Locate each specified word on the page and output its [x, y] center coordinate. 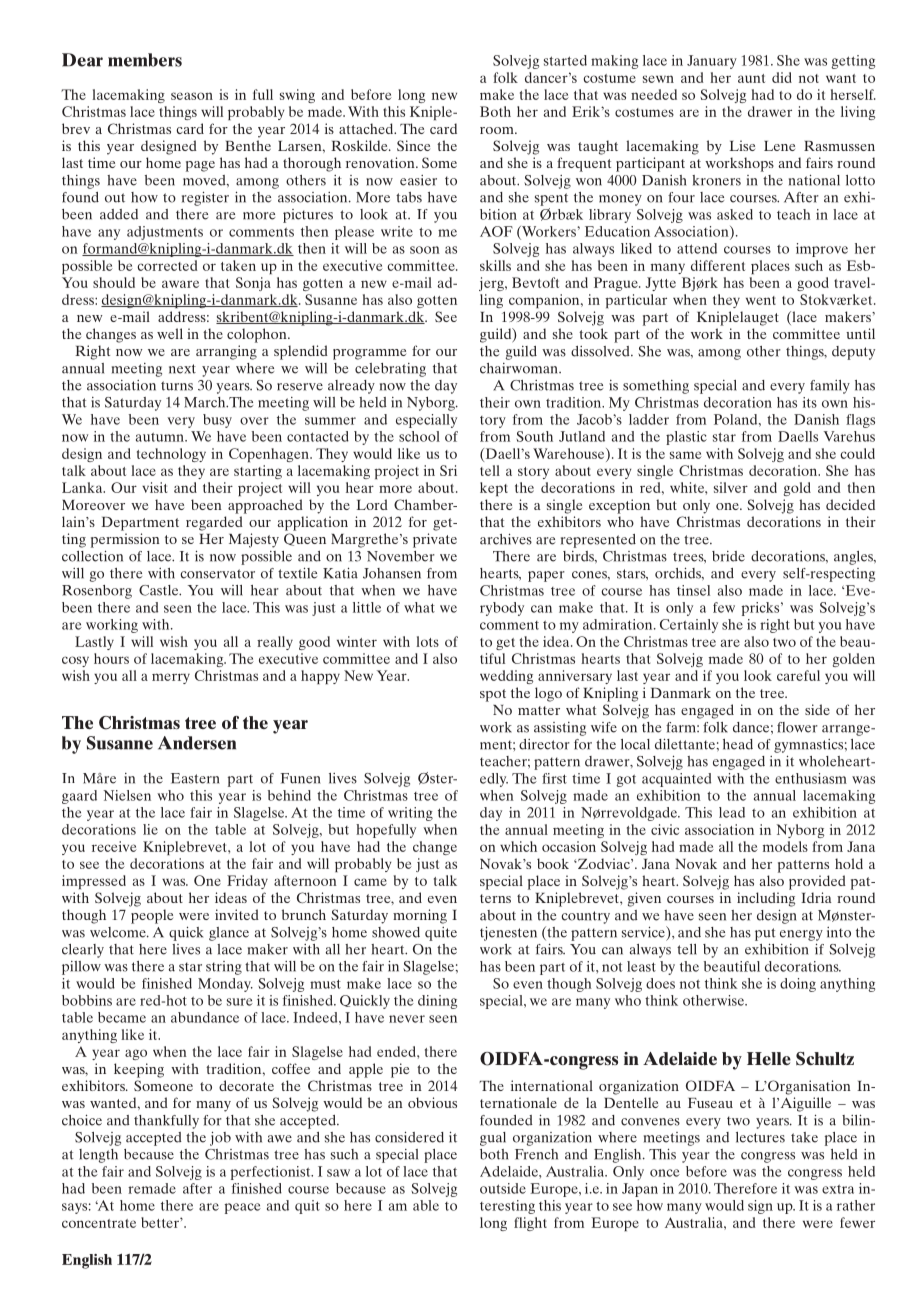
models [785, 846]
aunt [751, 78]
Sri [448, 470]
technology [171, 455]
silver [731, 487]
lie [150, 829]
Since [413, 145]
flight [530, 1224]
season [192, 96]
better [161, 1222]
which [518, 846]
